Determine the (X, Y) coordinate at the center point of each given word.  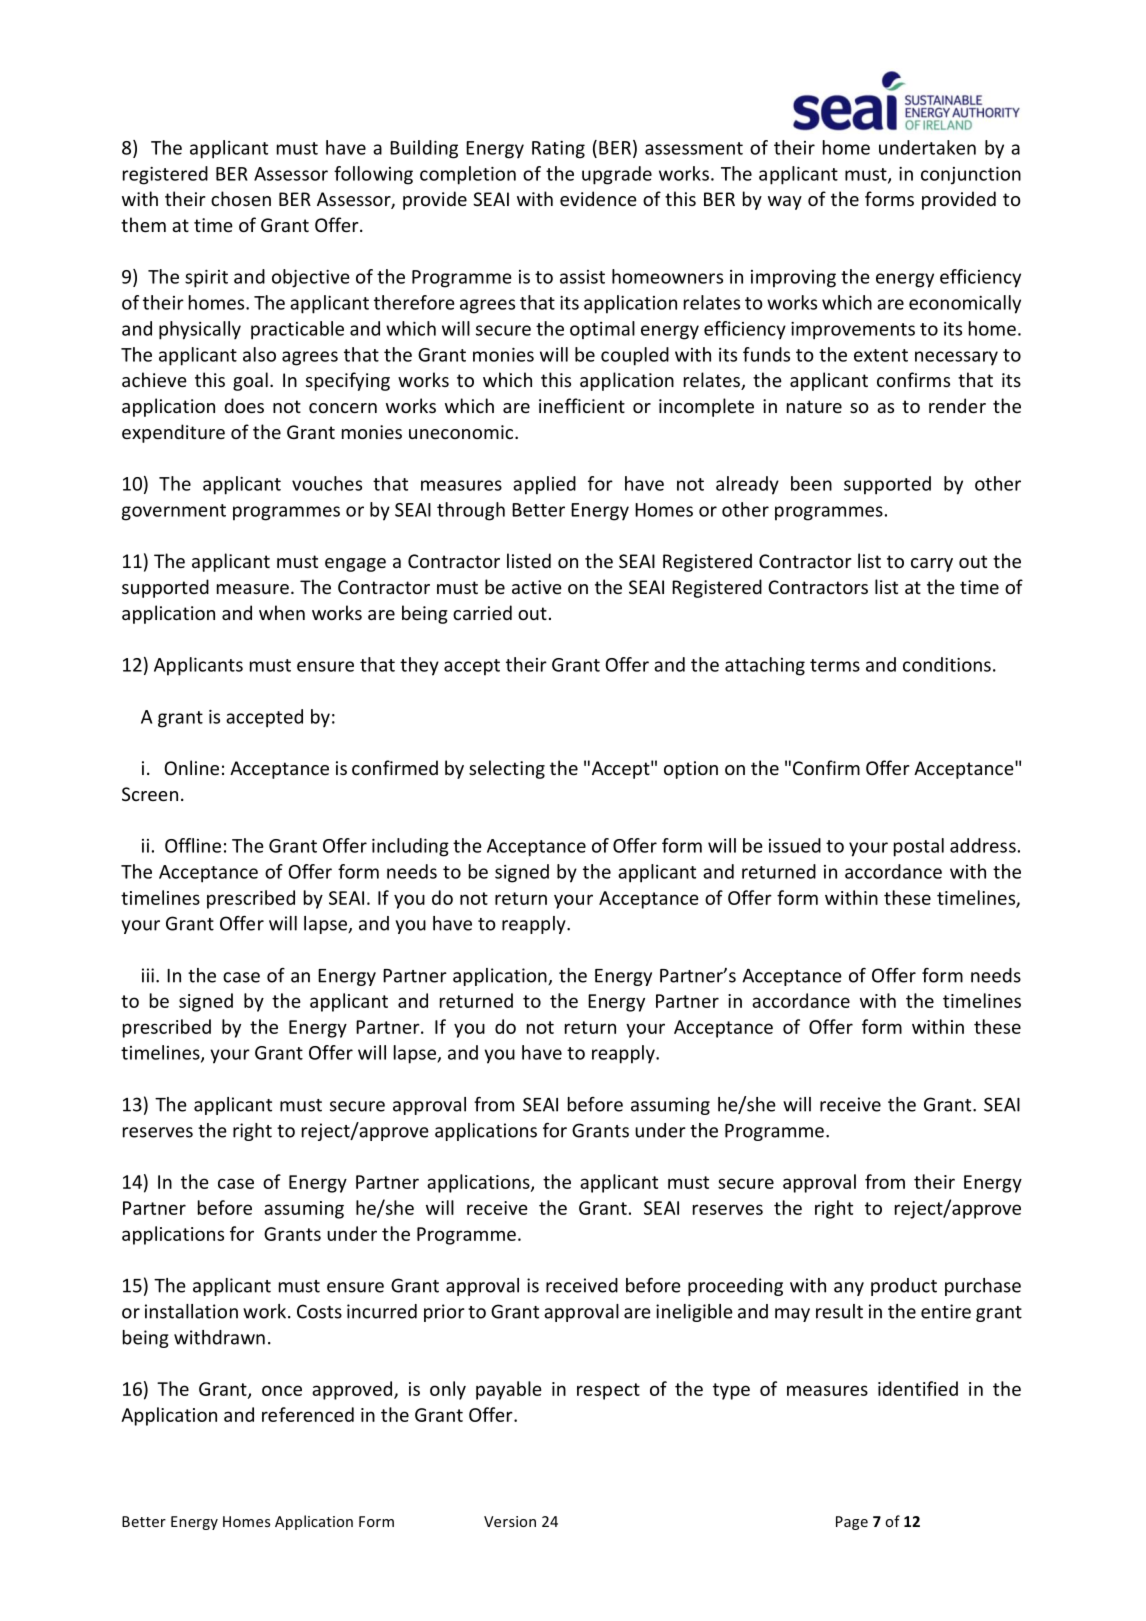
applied (544, 485)
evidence (598, 198)
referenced (308, 1414)
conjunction (971, 176)
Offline (193, 845)
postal (919, 847)
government (174, 512)
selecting (507, 769)
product (904, 1287)
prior (444, 1313)
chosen (241, 198)
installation (191, 1311)
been (811, 483)
